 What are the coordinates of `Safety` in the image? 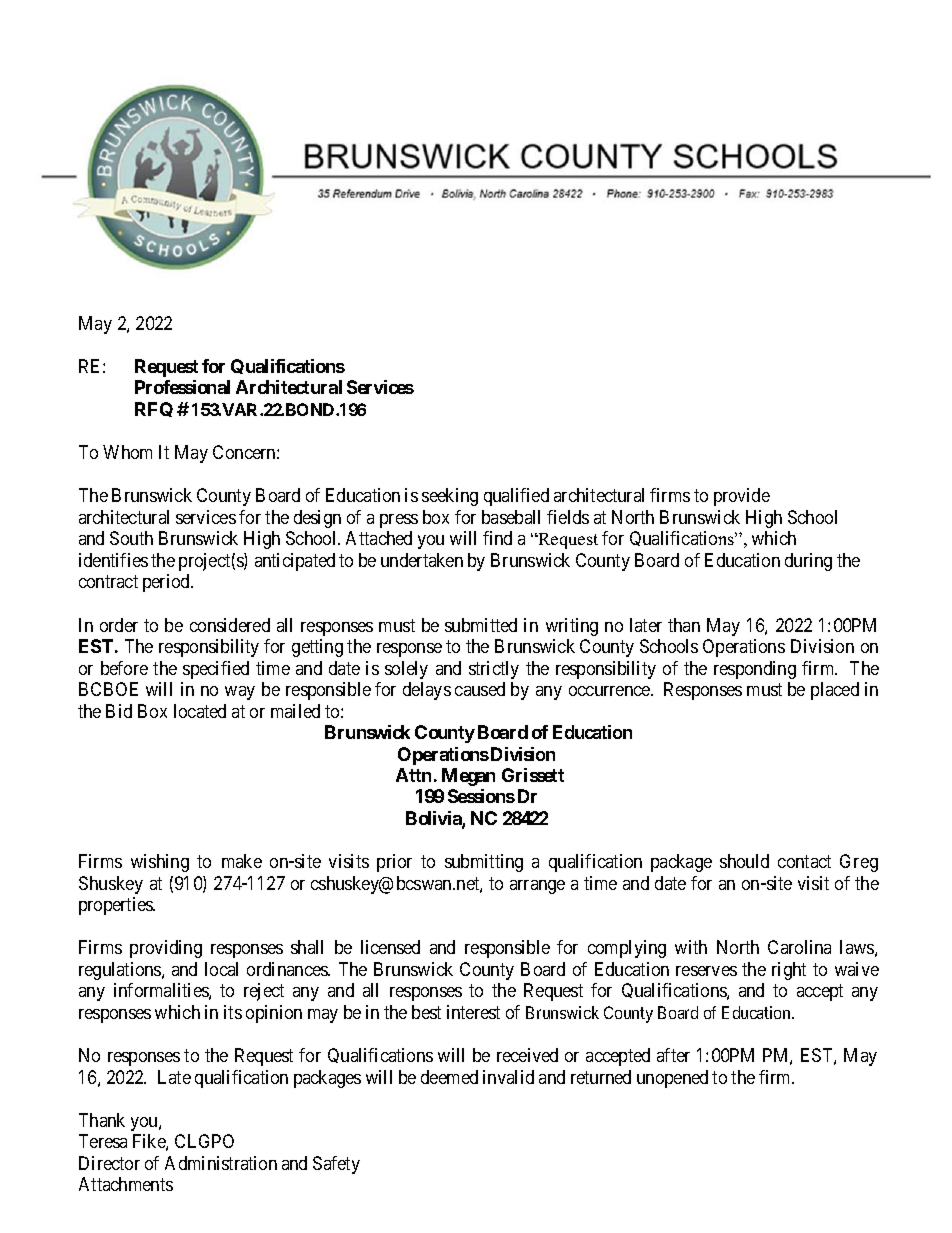 It's located at (336, 1165).
